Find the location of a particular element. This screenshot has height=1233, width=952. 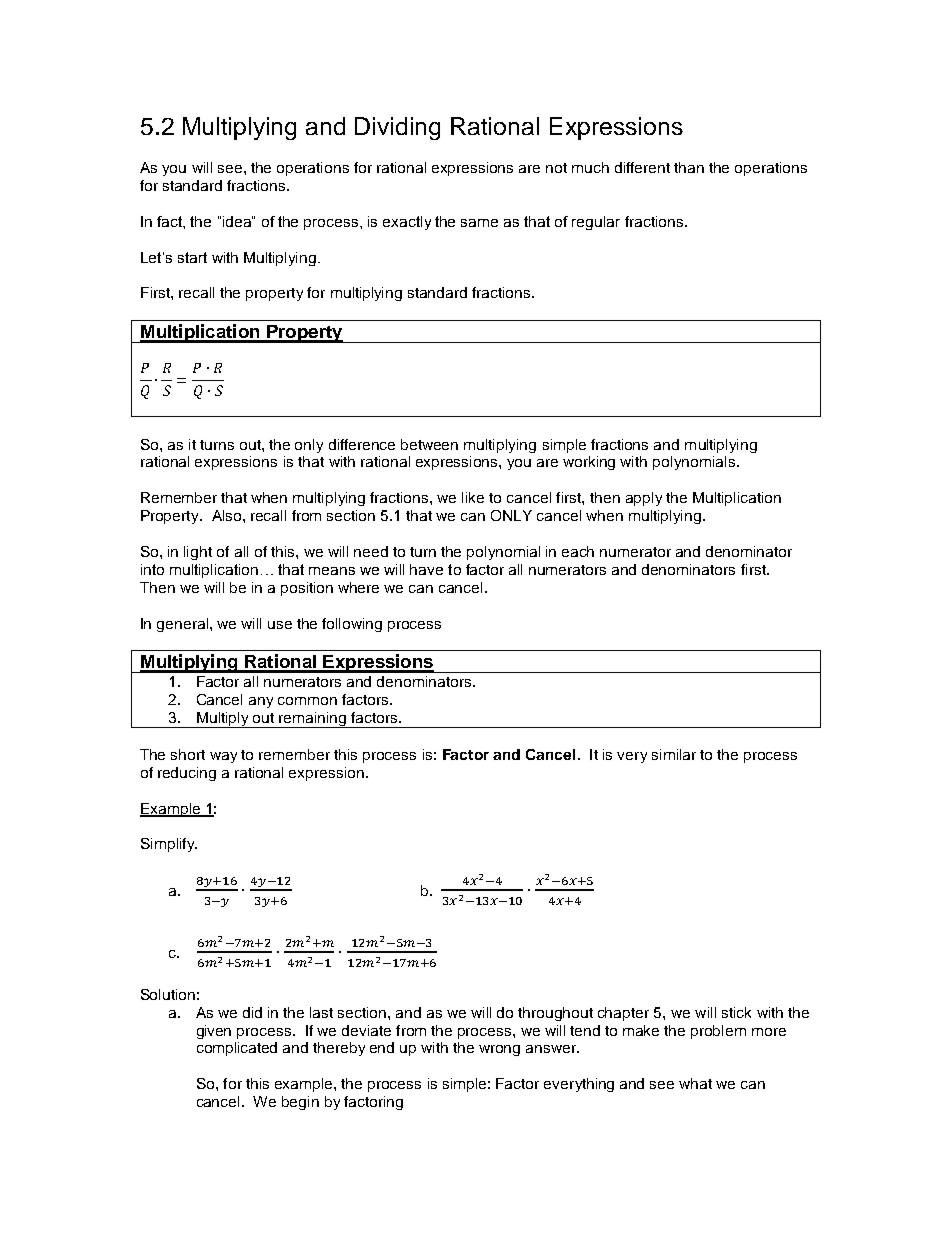

have is located at coordinates (426, 569).
